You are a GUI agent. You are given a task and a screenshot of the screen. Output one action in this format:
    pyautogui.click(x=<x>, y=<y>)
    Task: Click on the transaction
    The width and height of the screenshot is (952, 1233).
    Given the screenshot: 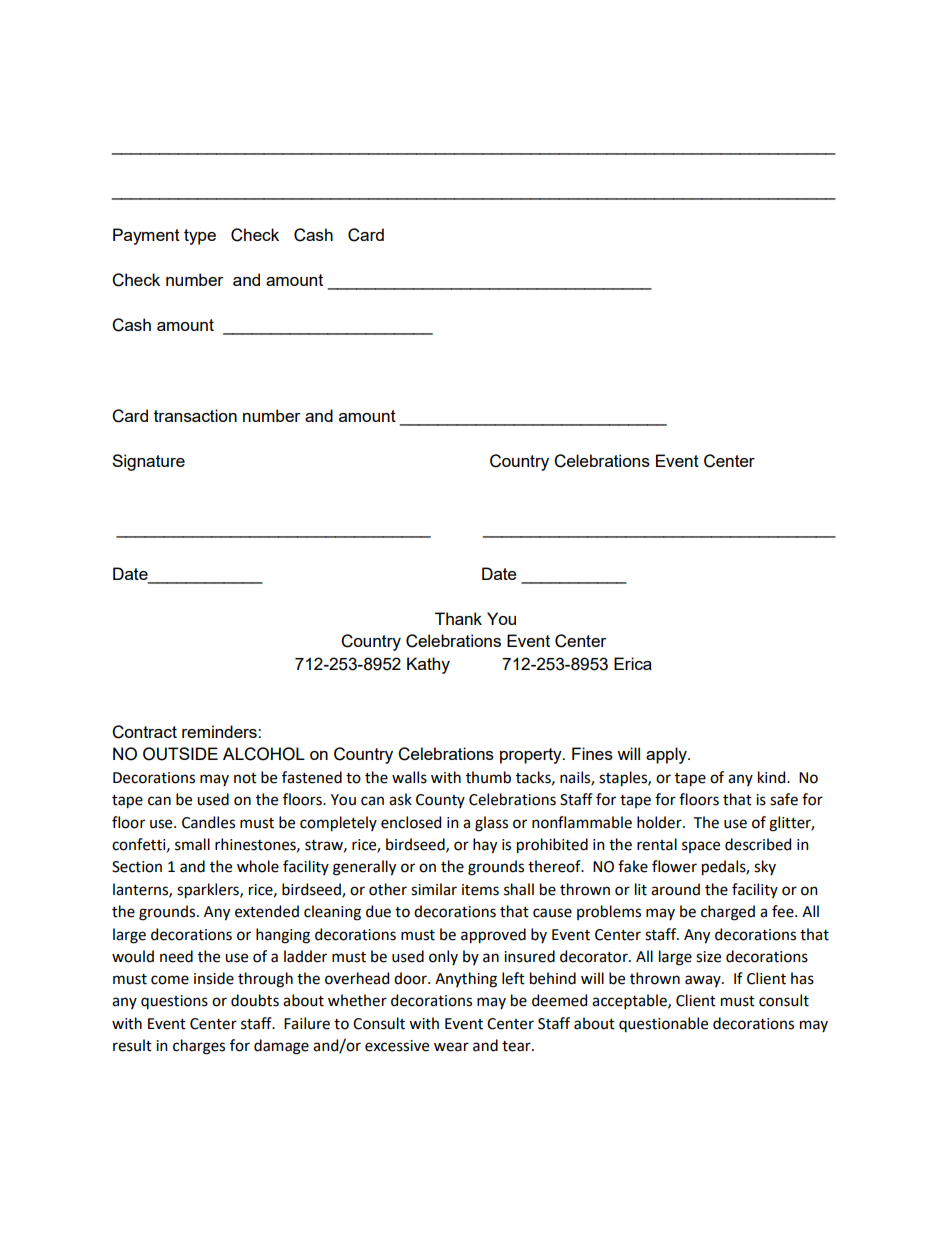 What is the action you would take?
    pyautogui.click(x=195, y=415)
